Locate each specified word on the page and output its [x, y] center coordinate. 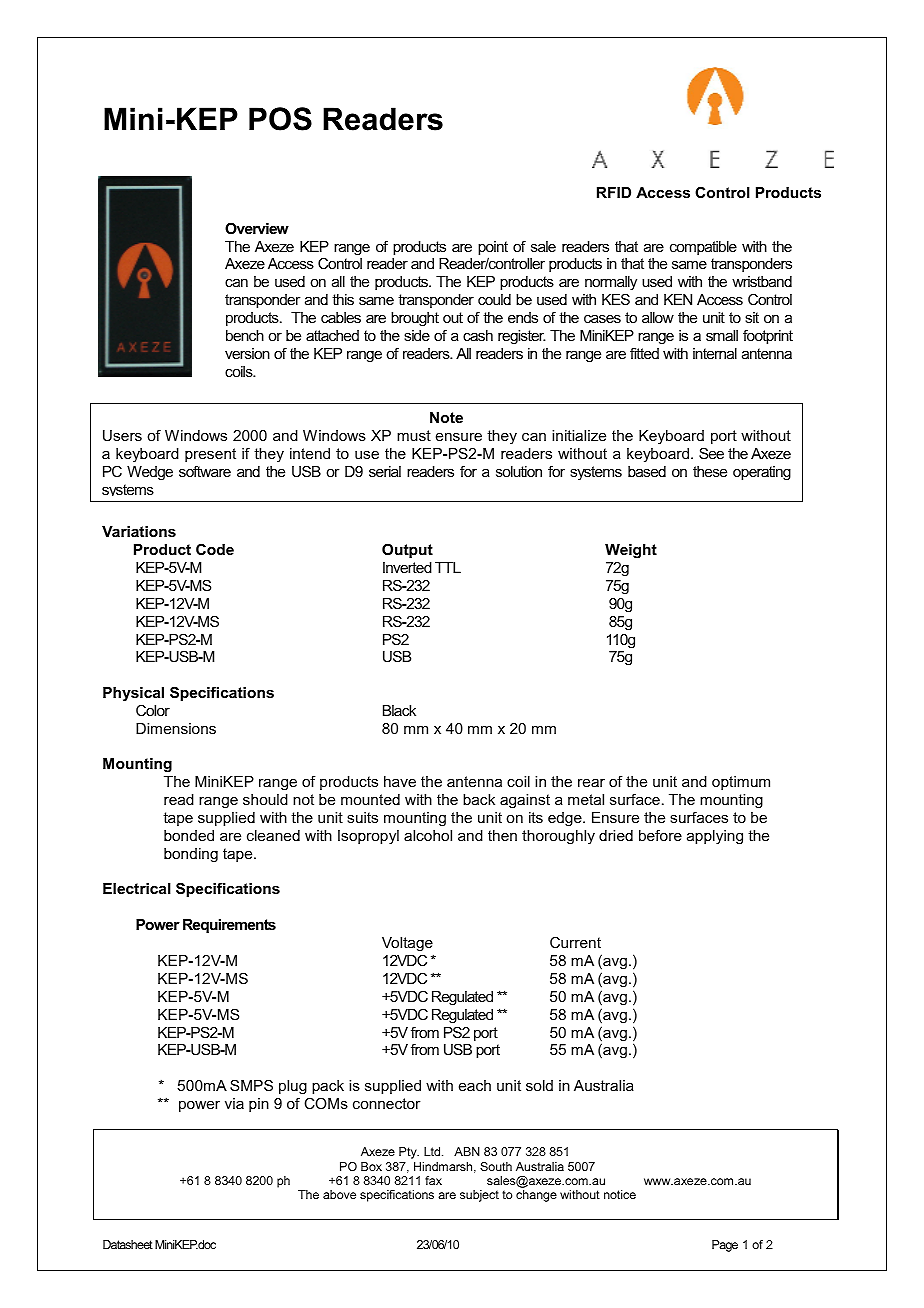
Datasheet [128, 1244]
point [493, 249]
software [205, 471]
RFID [614, 192]
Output [407, 550]
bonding [191, 855]
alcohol [428, 835]
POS [280, 119]
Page [725, 1246]
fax [433, 1180]
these [710, 471]
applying [715, 837]
